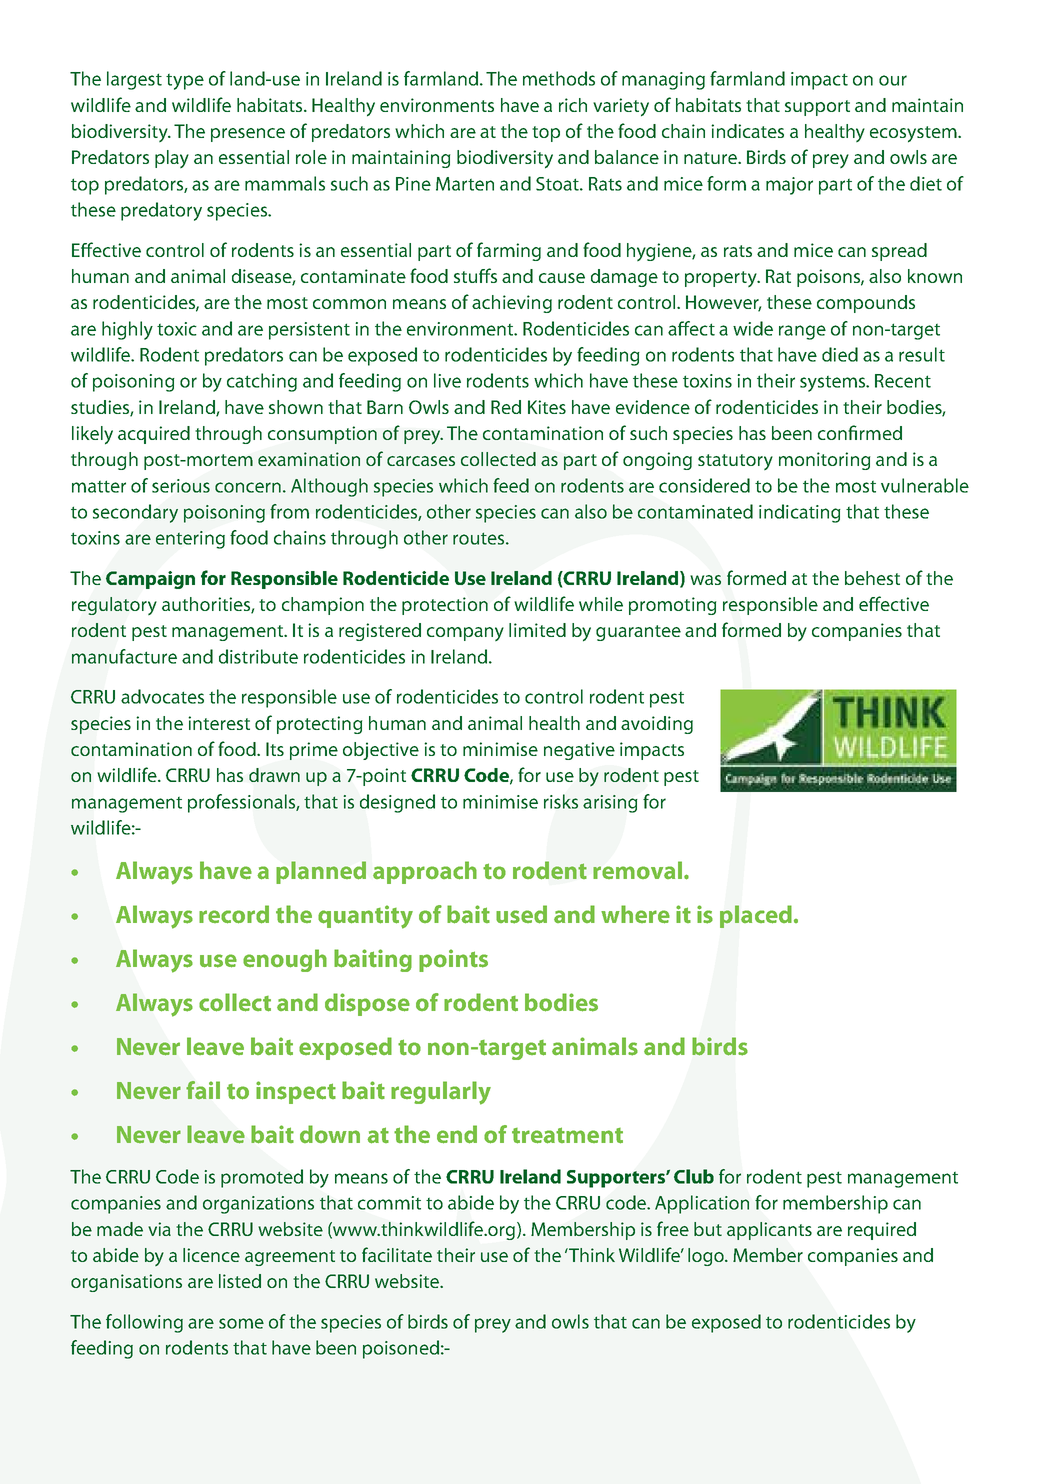  Describe the element at coordinates (185, 82) in the document. I see `type` at that location.
